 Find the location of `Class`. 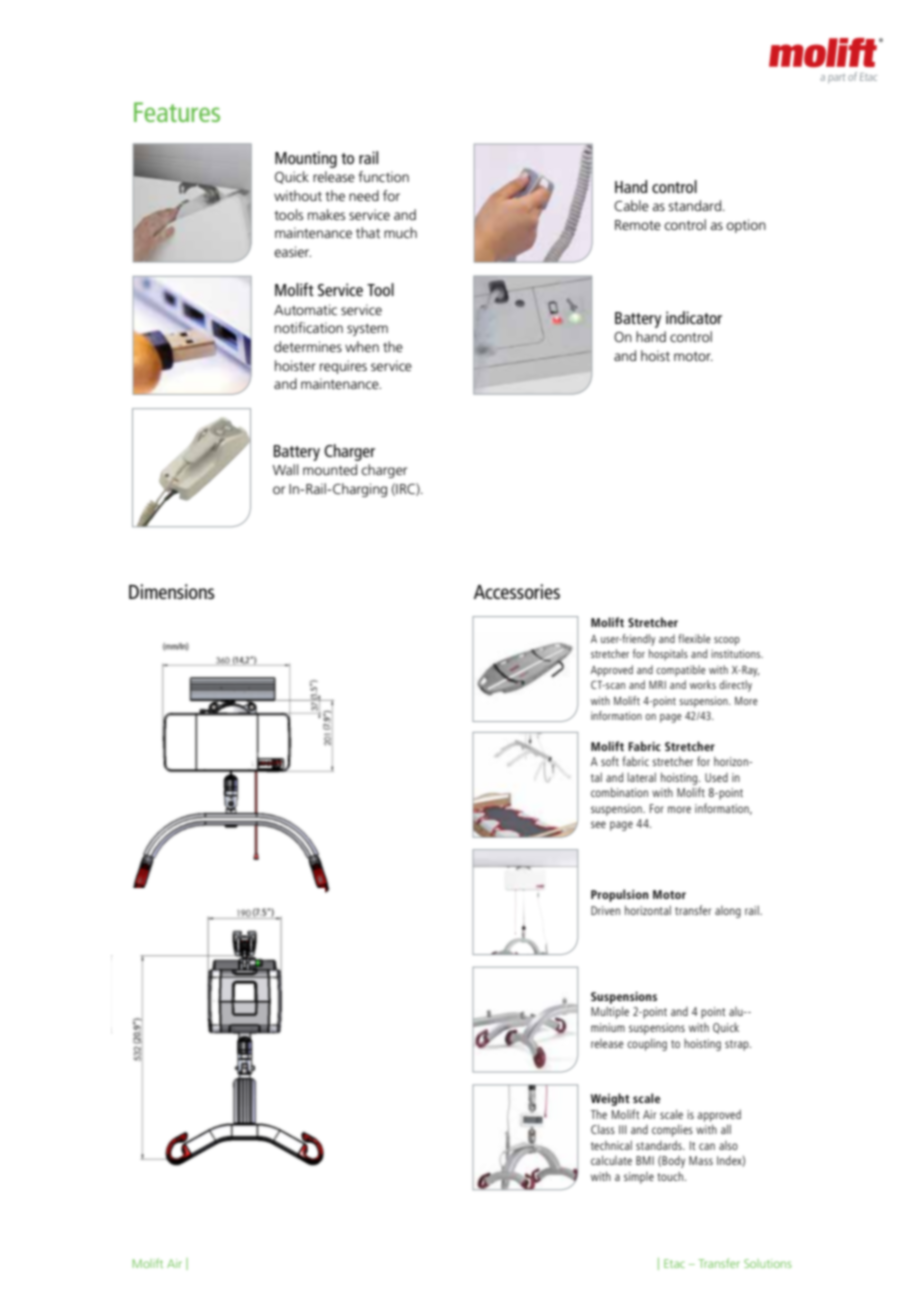

Class is located at coordinates (603, 1129).
